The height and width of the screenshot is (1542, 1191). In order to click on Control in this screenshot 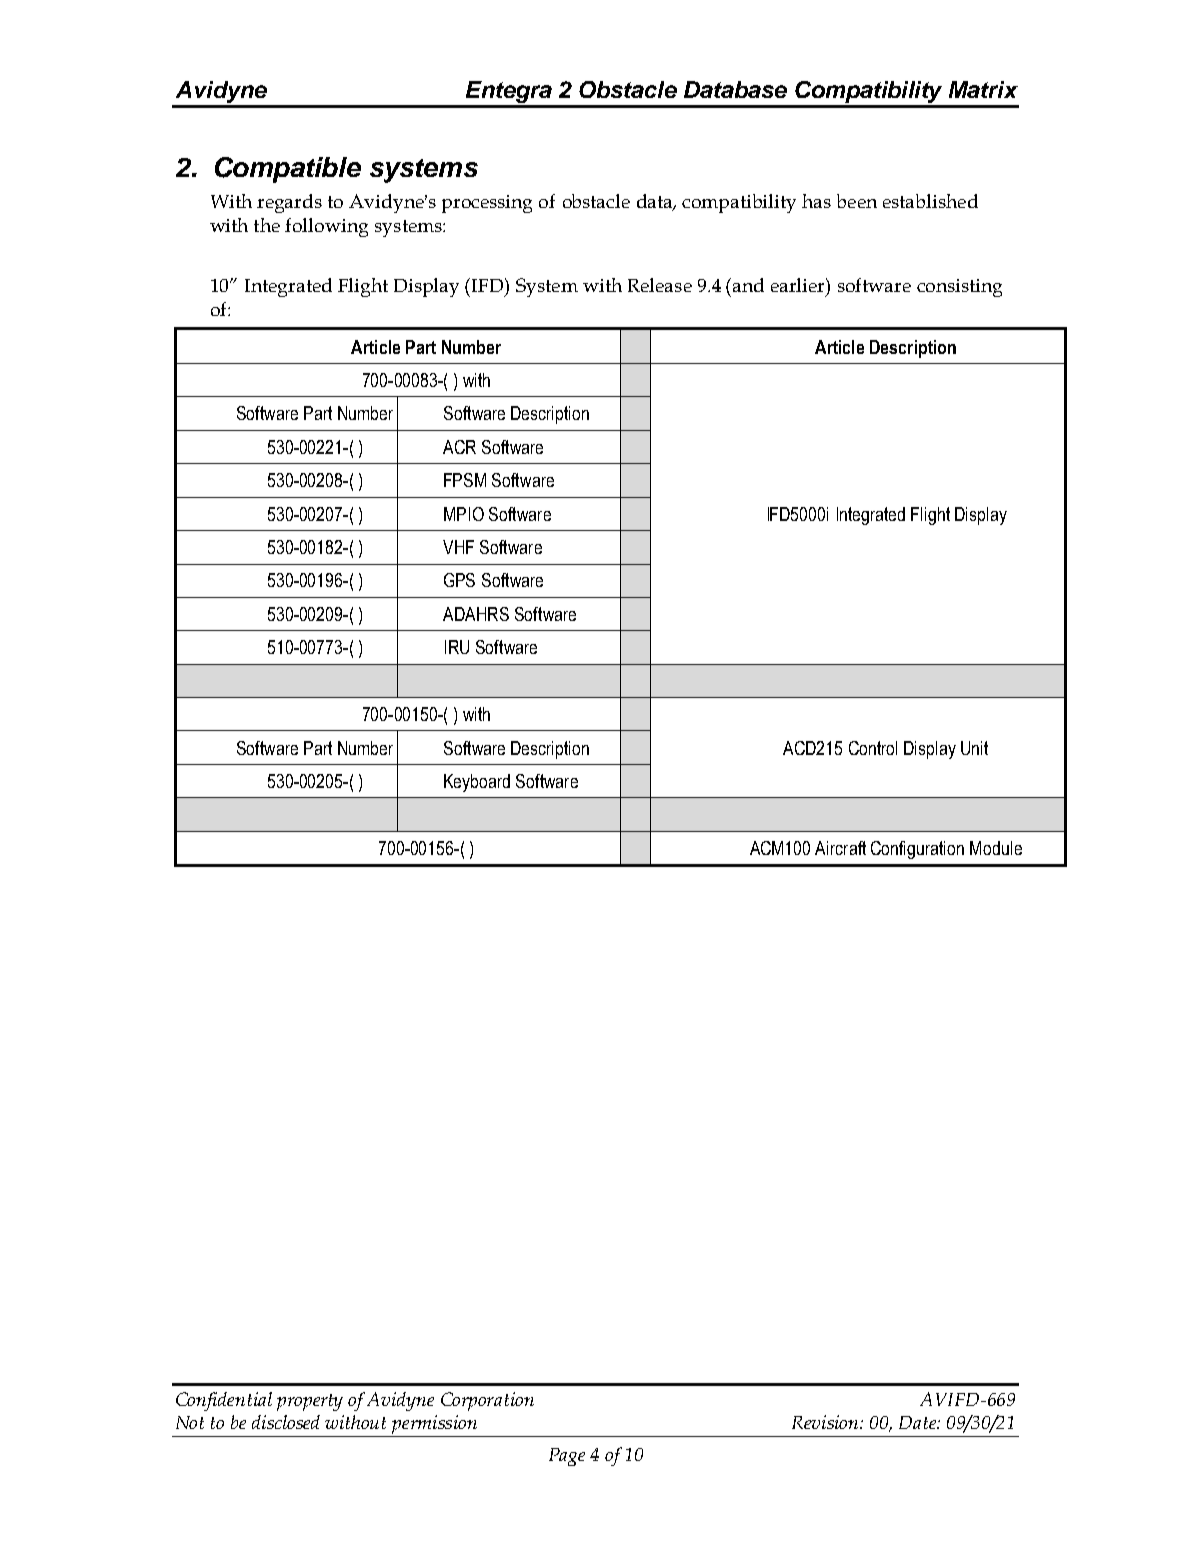, I will do `click(873, 748)`.
